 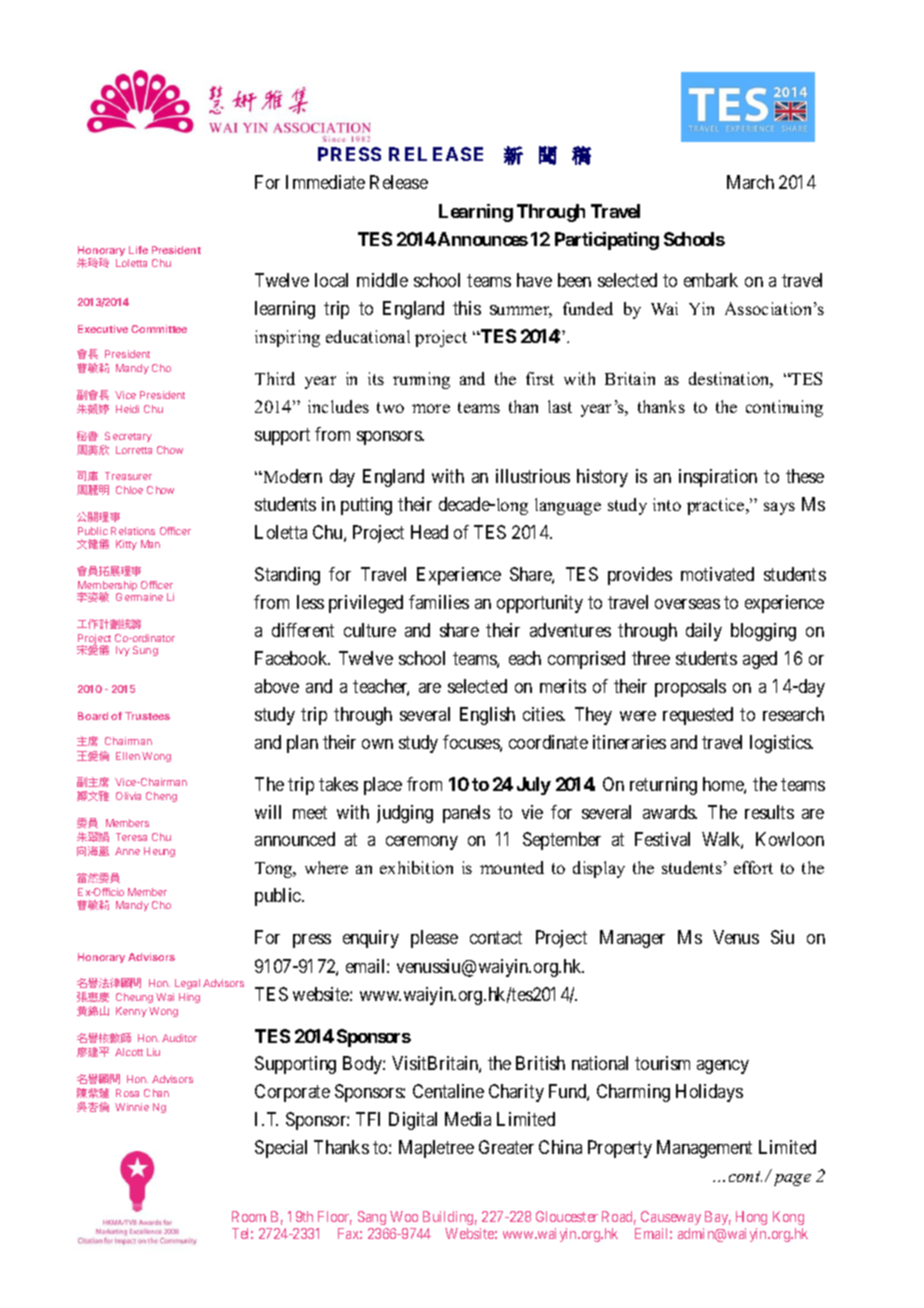 What do you see at coordinates (404, 1216) in the image?
I see `Woo` at bounding box center [404, 1216].
